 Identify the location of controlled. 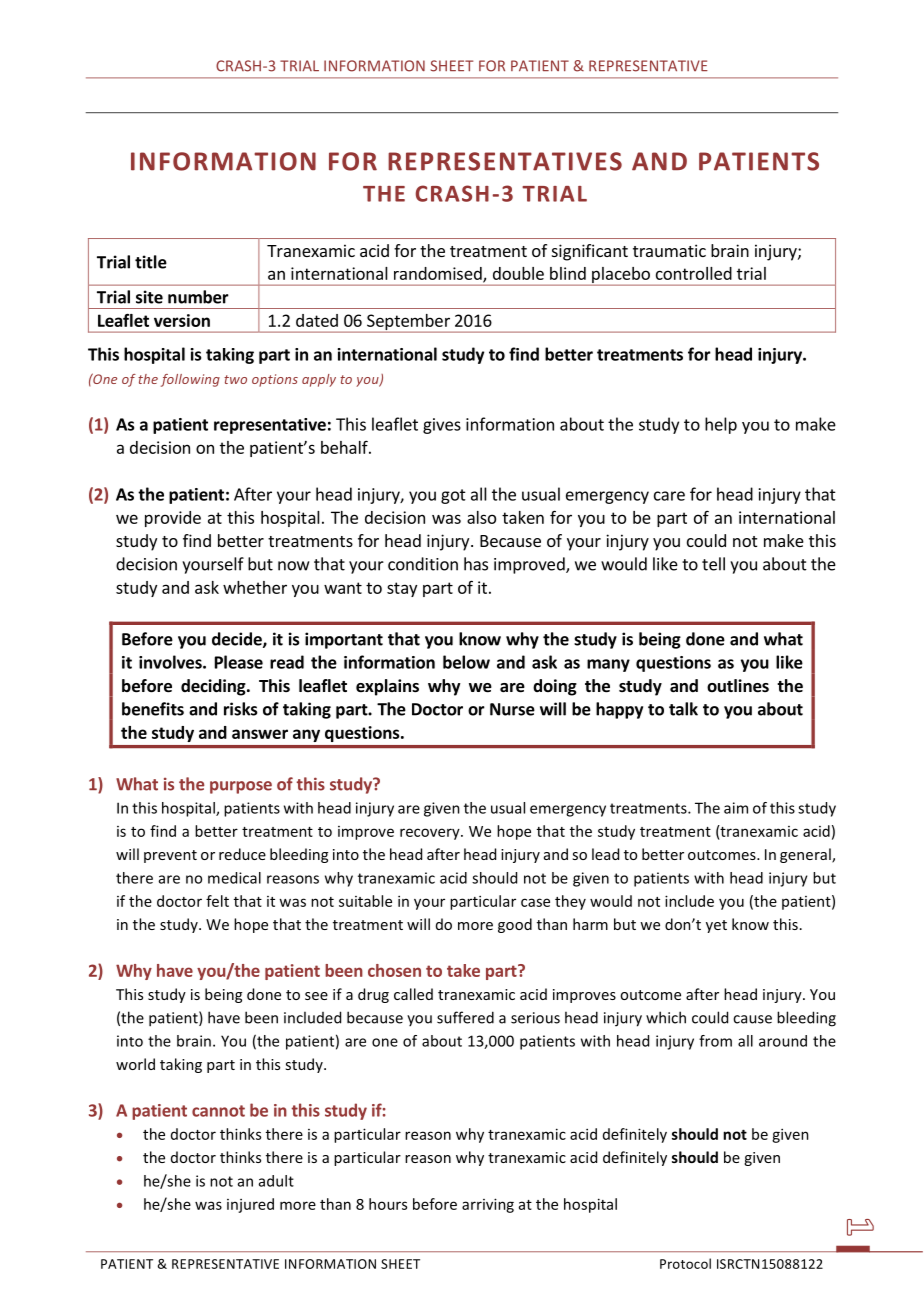
(694, 273).
